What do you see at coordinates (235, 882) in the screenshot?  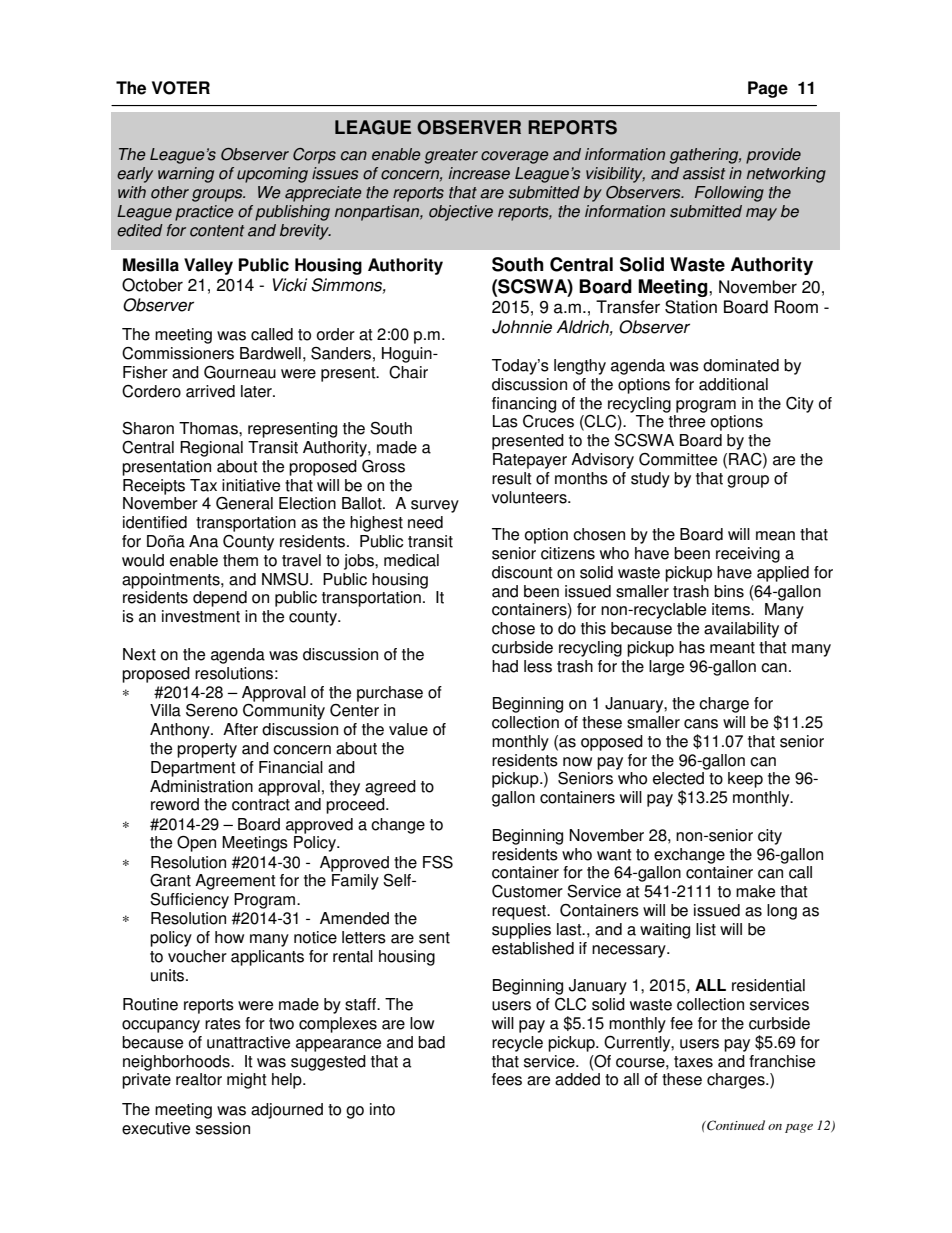 I see `Agreement` at bounding box center [235, 882].
